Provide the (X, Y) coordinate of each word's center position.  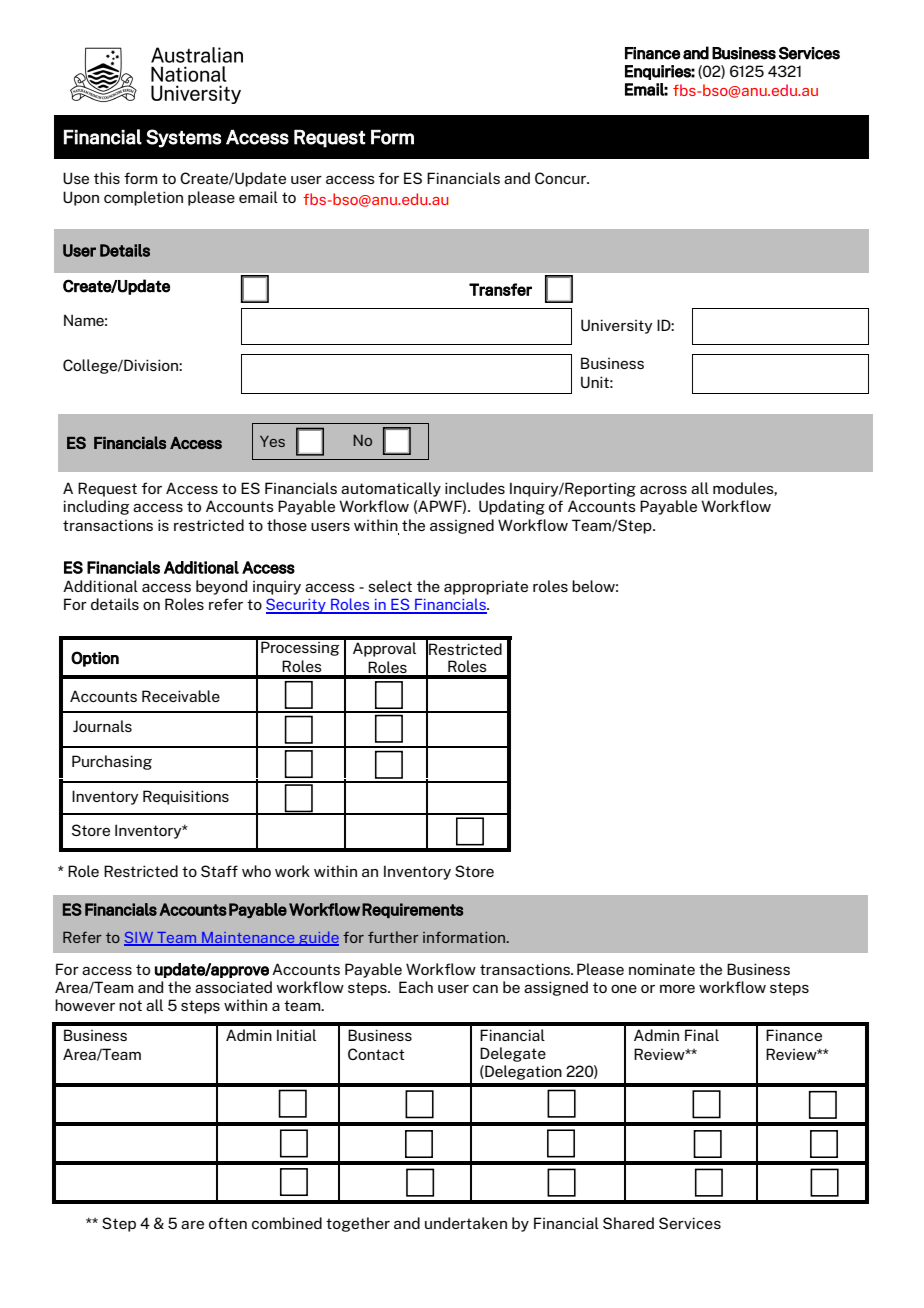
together (358, 1224)
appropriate (486, 588)
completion (143, 198)
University (617, 326)
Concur (561, 178)
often (228, 1223)
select (390, 586)
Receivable (181, 696)
